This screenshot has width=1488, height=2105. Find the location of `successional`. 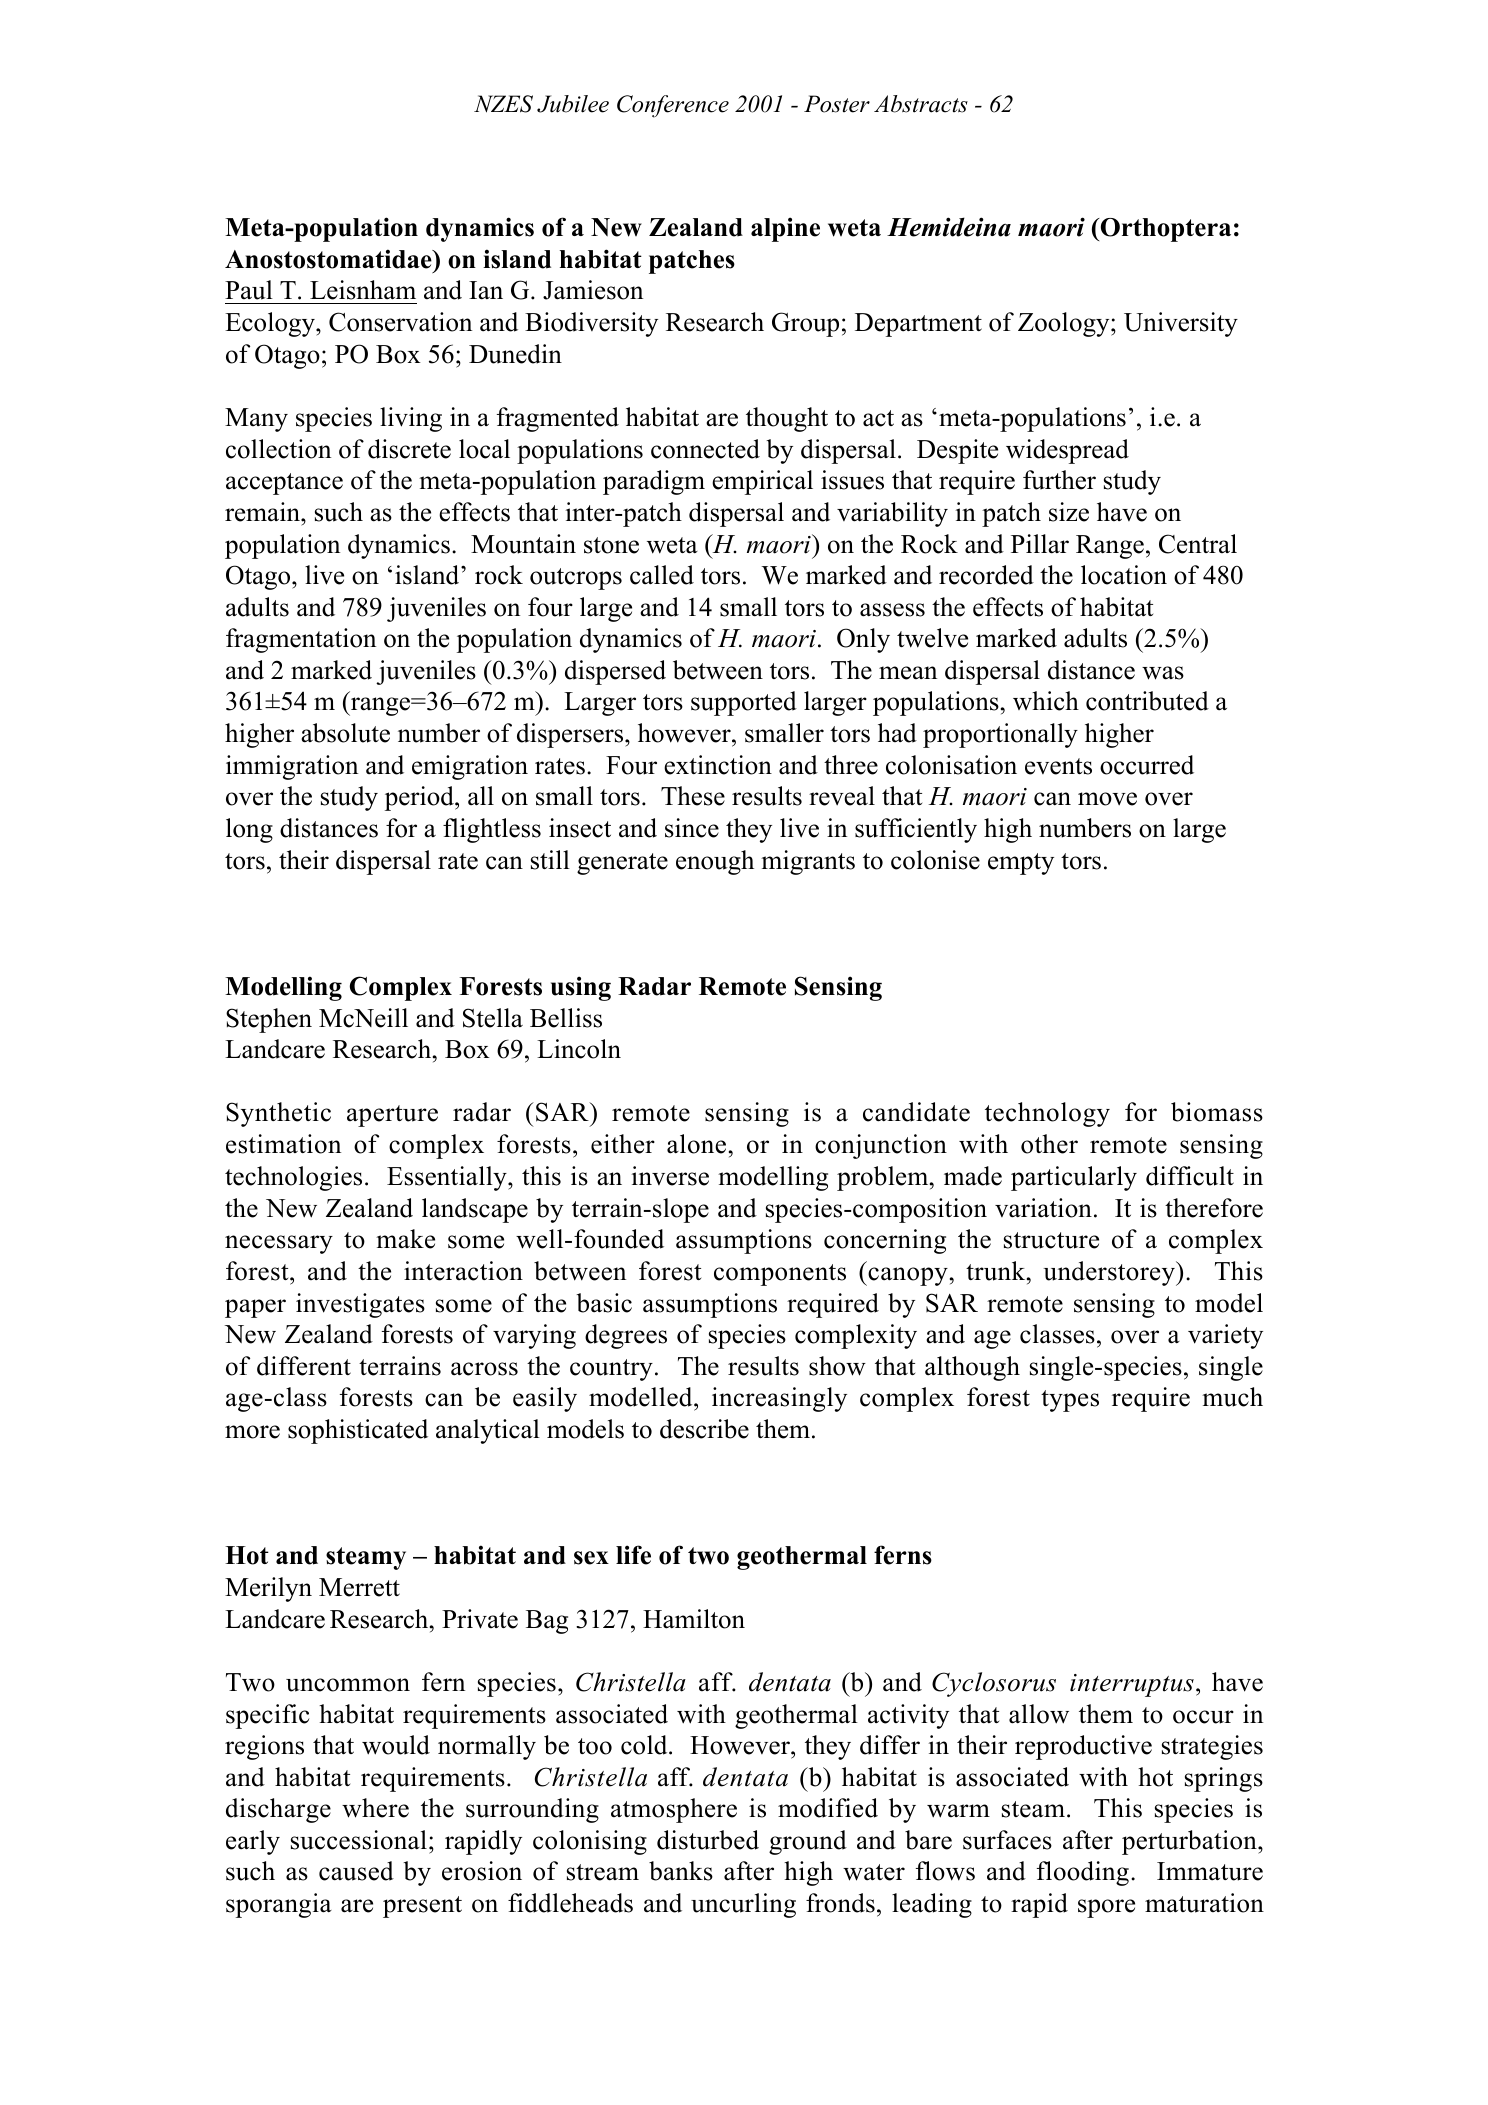

successional is located at coordinates (359, 1840).
